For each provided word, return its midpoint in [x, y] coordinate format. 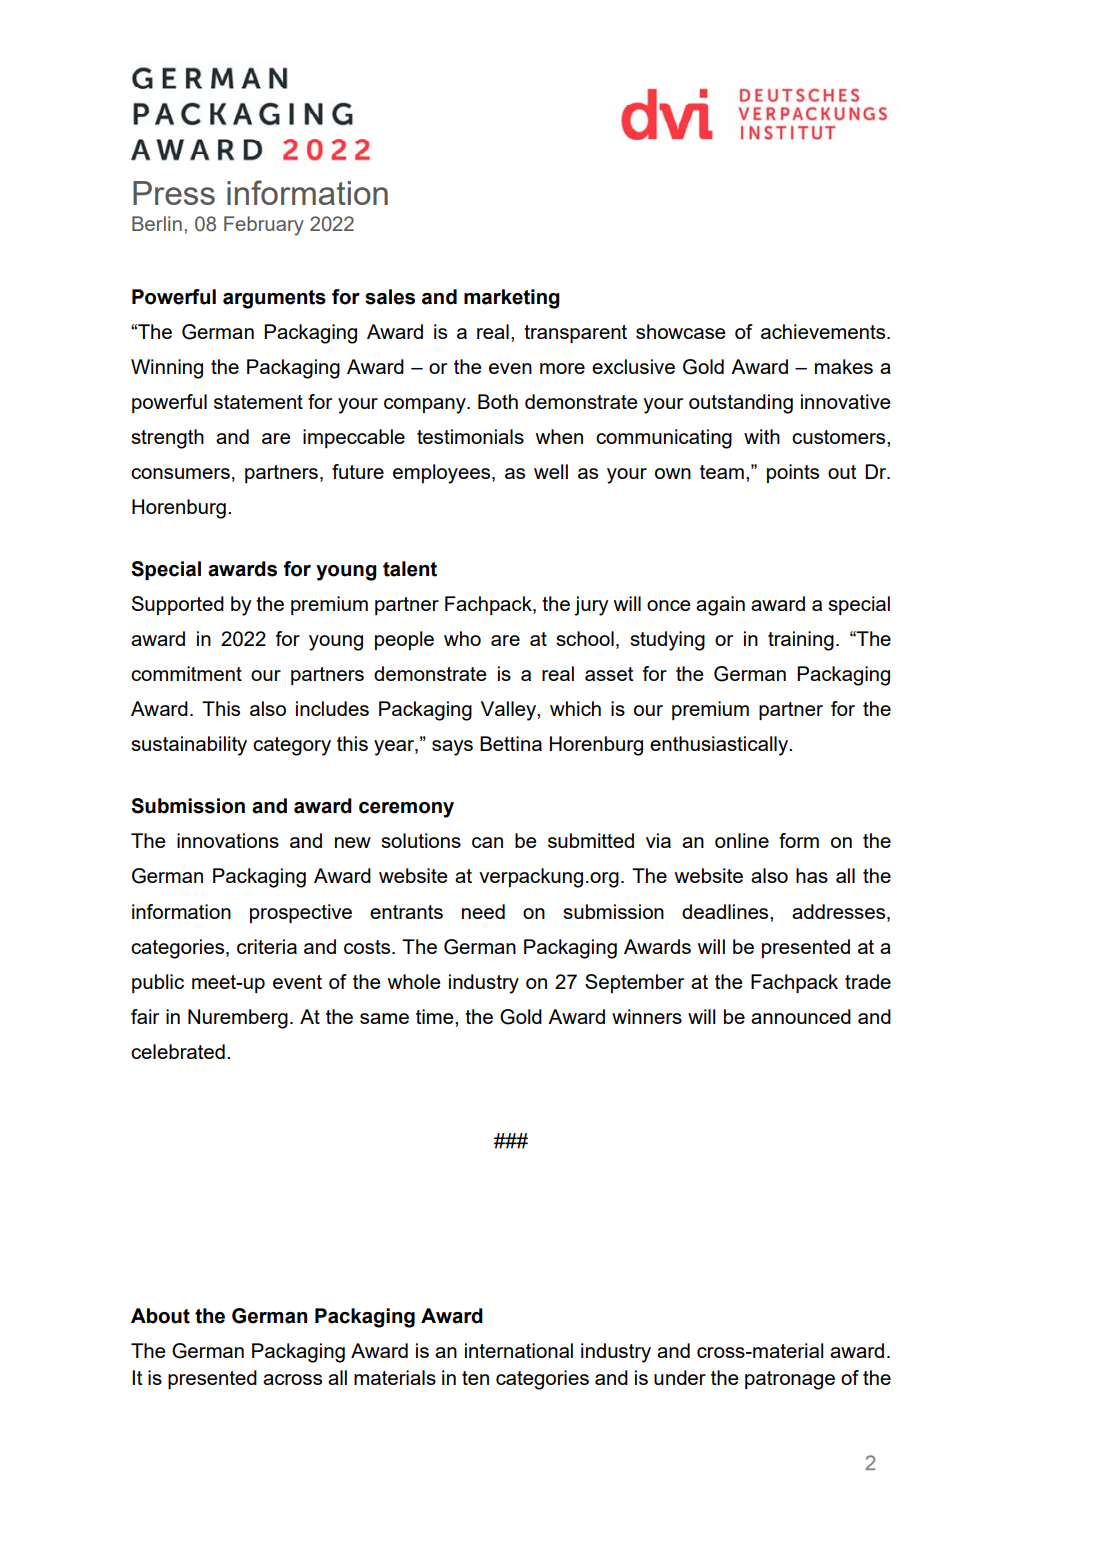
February [264, 226]
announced [801, 1016]
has [812, 875]
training [801, 641]
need [483, 911]
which [575, 708]
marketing [512, 299]
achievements [824, 331]
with [762, 436]
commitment [186, 673]
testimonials [470, 436]
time [436, 1016]
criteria [267, 946]
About [160, 1316]
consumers [180, 473]
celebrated [178, 1051]
